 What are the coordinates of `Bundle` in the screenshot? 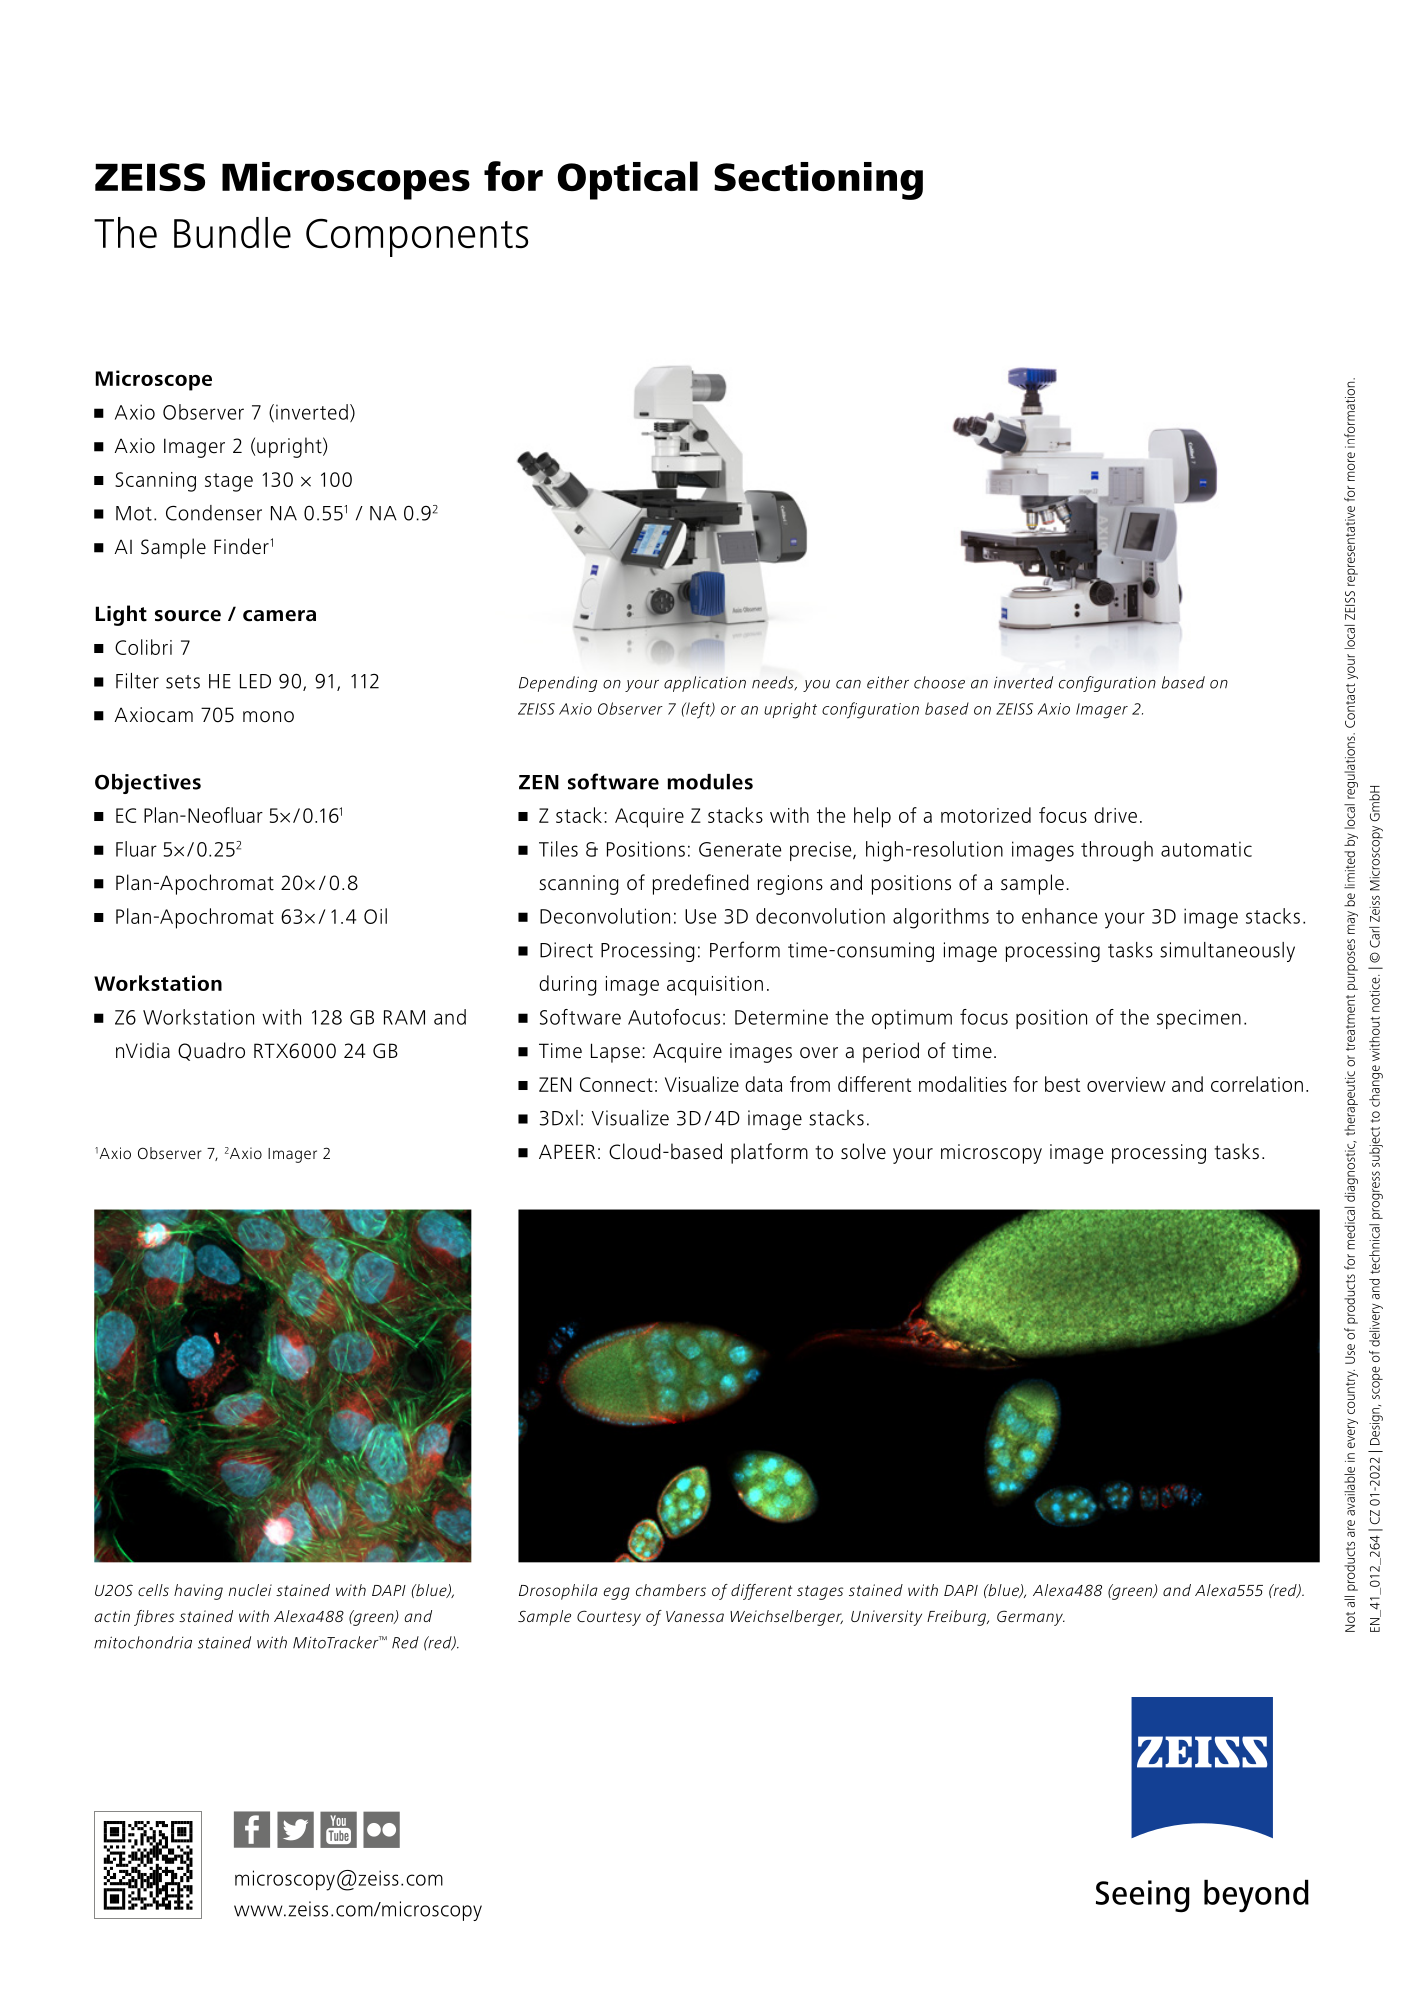 It's located at (232, 233).
